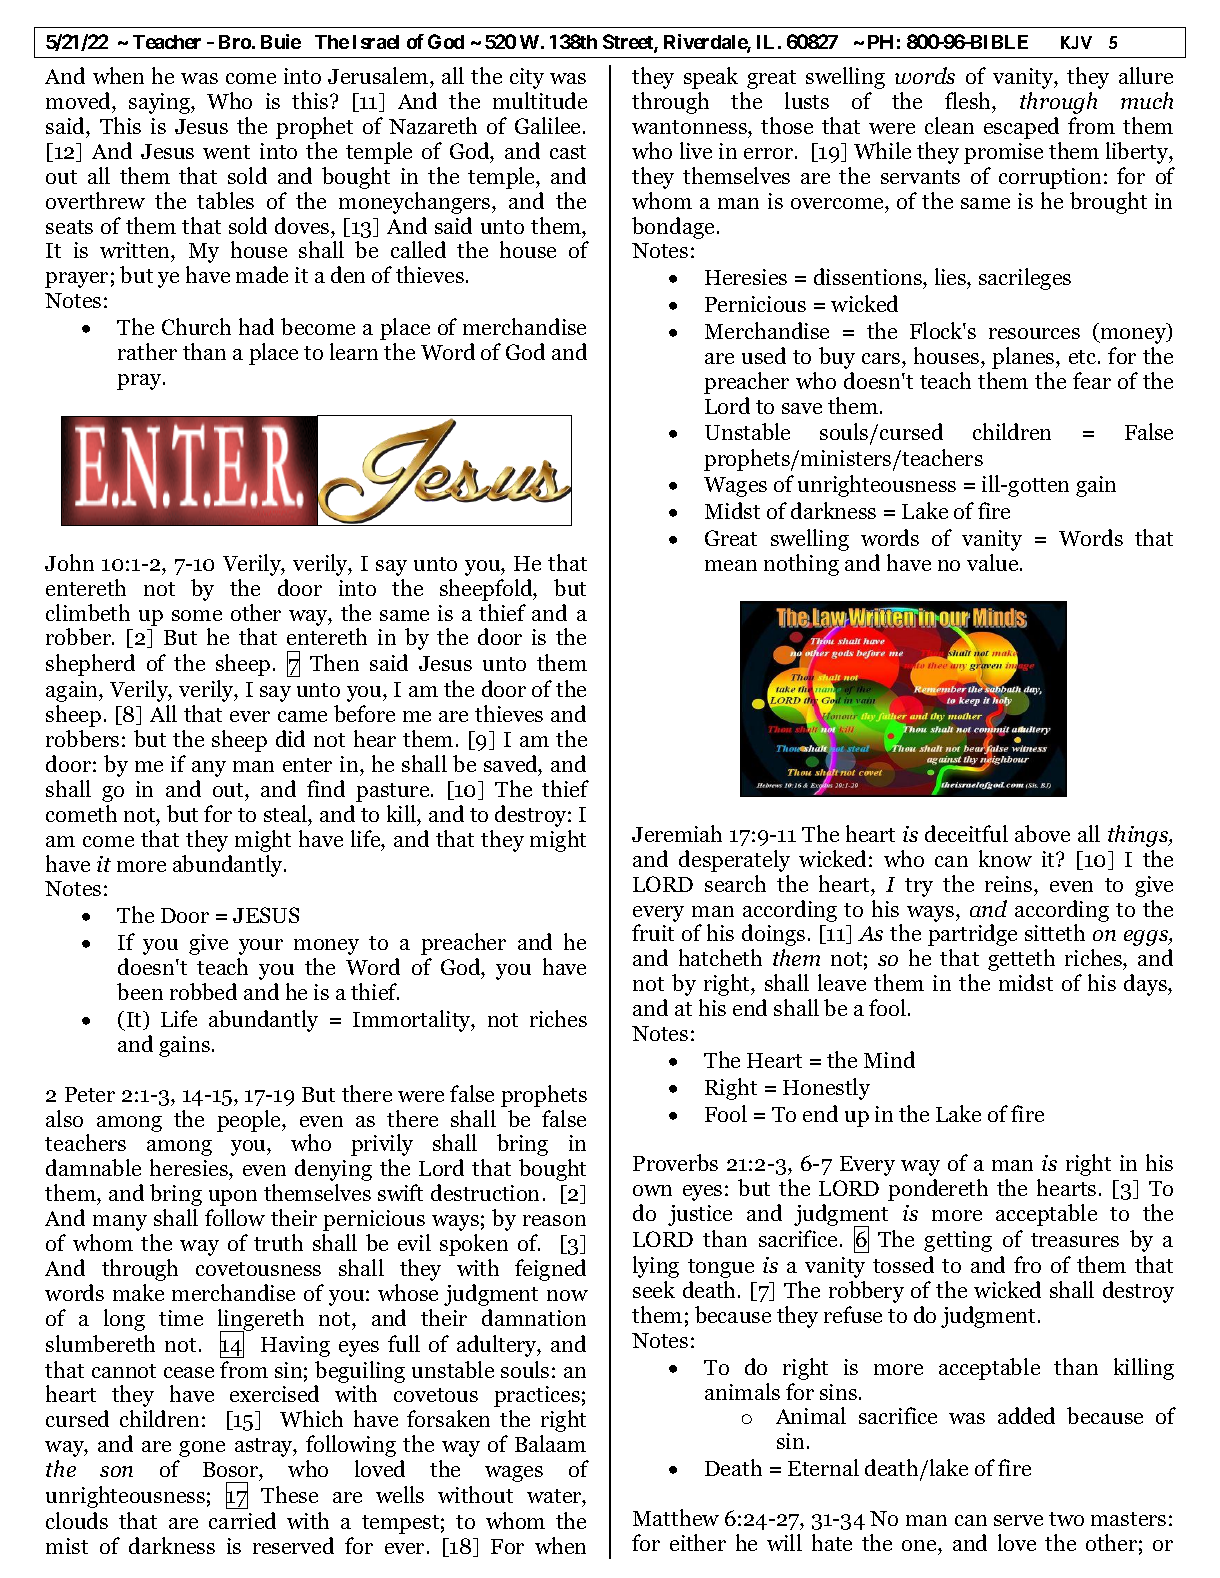 This page has width=1220, height=1578. Describe the element at coordinates (676, 1517) in the page. I see `Matthew` at that location.
